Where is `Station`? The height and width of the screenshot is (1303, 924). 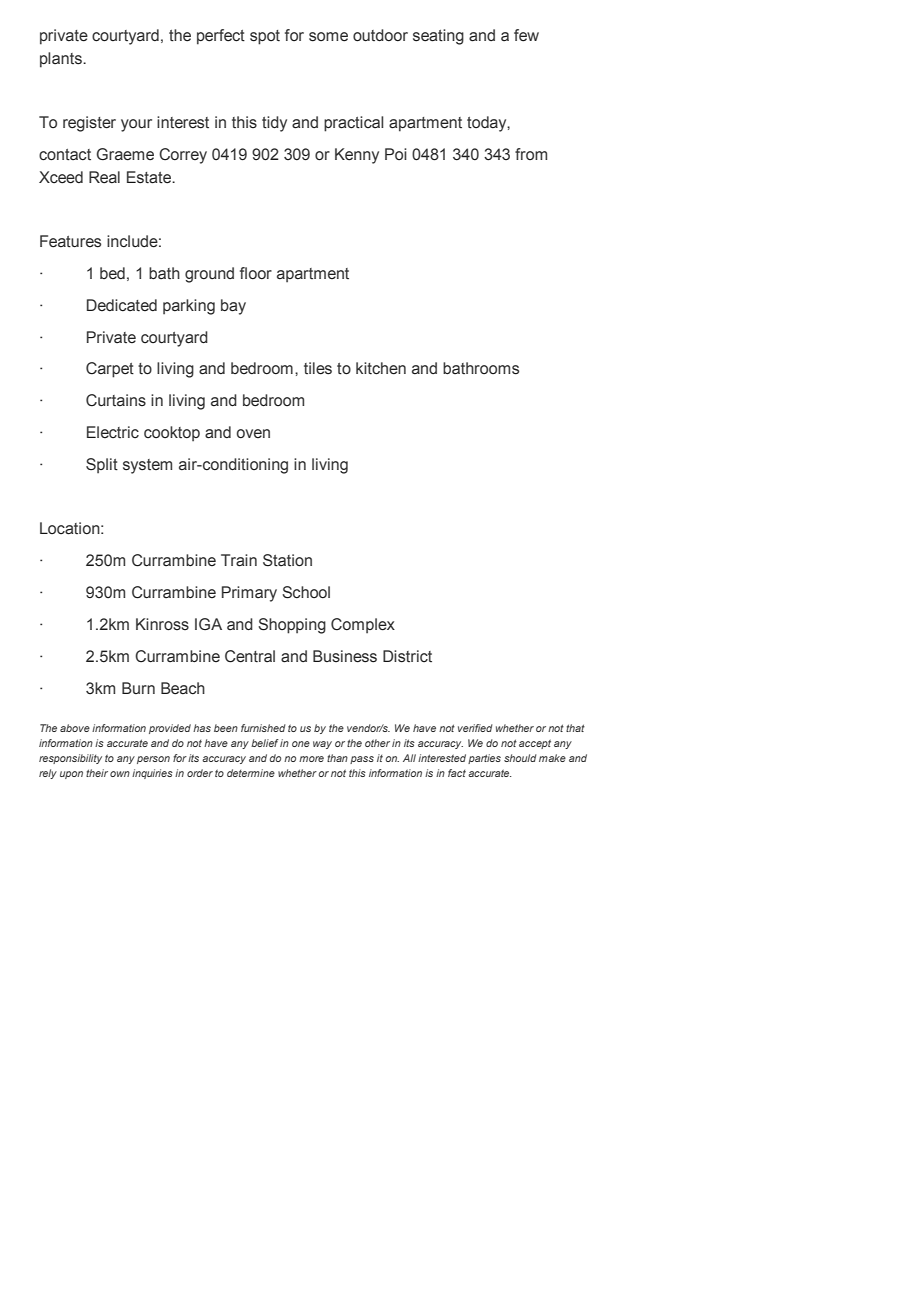 Station is located at coordinates (287, 560).
